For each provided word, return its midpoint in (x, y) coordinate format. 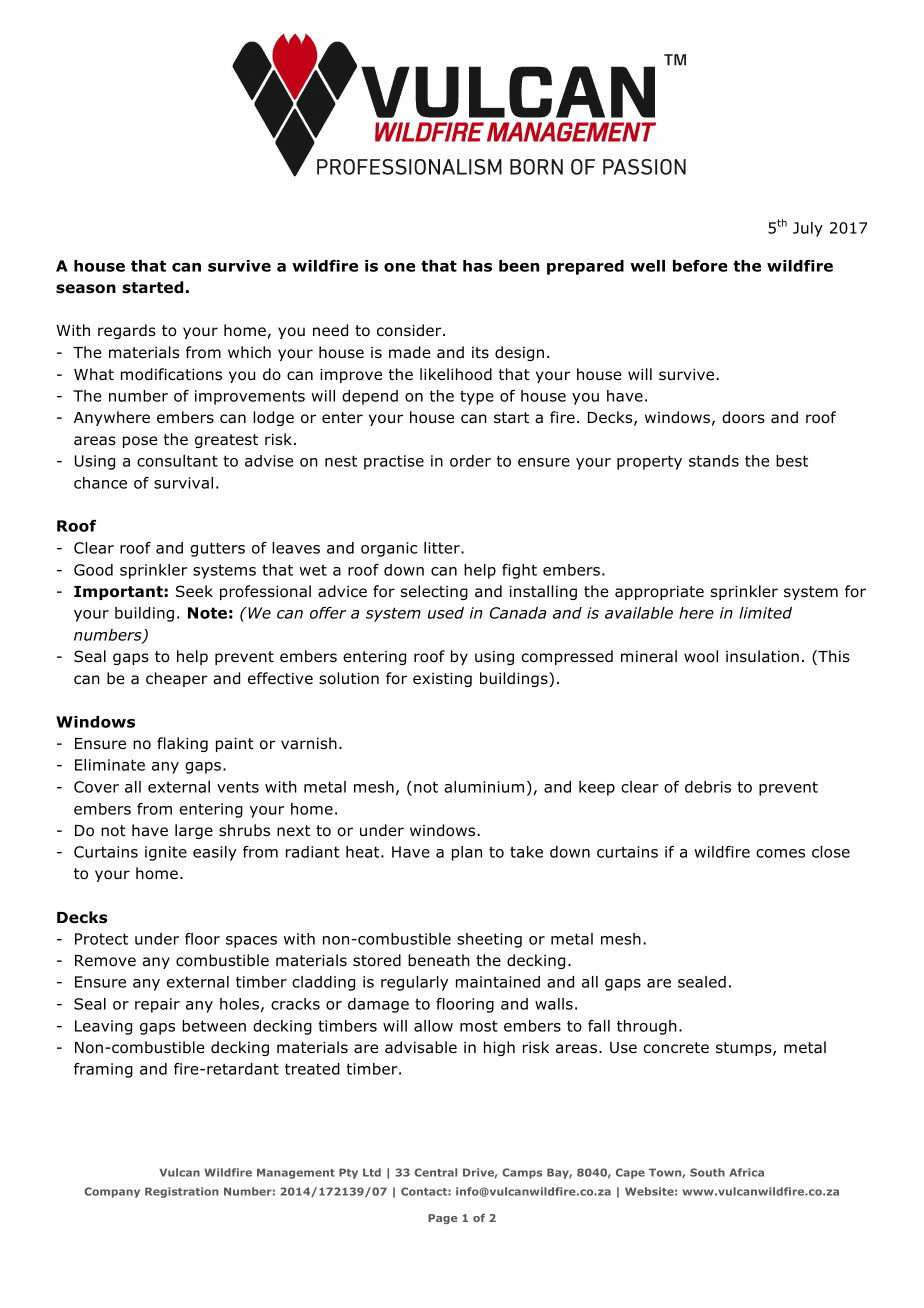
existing (442, 680)
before (700, 266)
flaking (182, 744)
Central (435, 1172)
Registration (182, 1192)
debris (708, 787)
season (86, 289)
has (477, 266)
